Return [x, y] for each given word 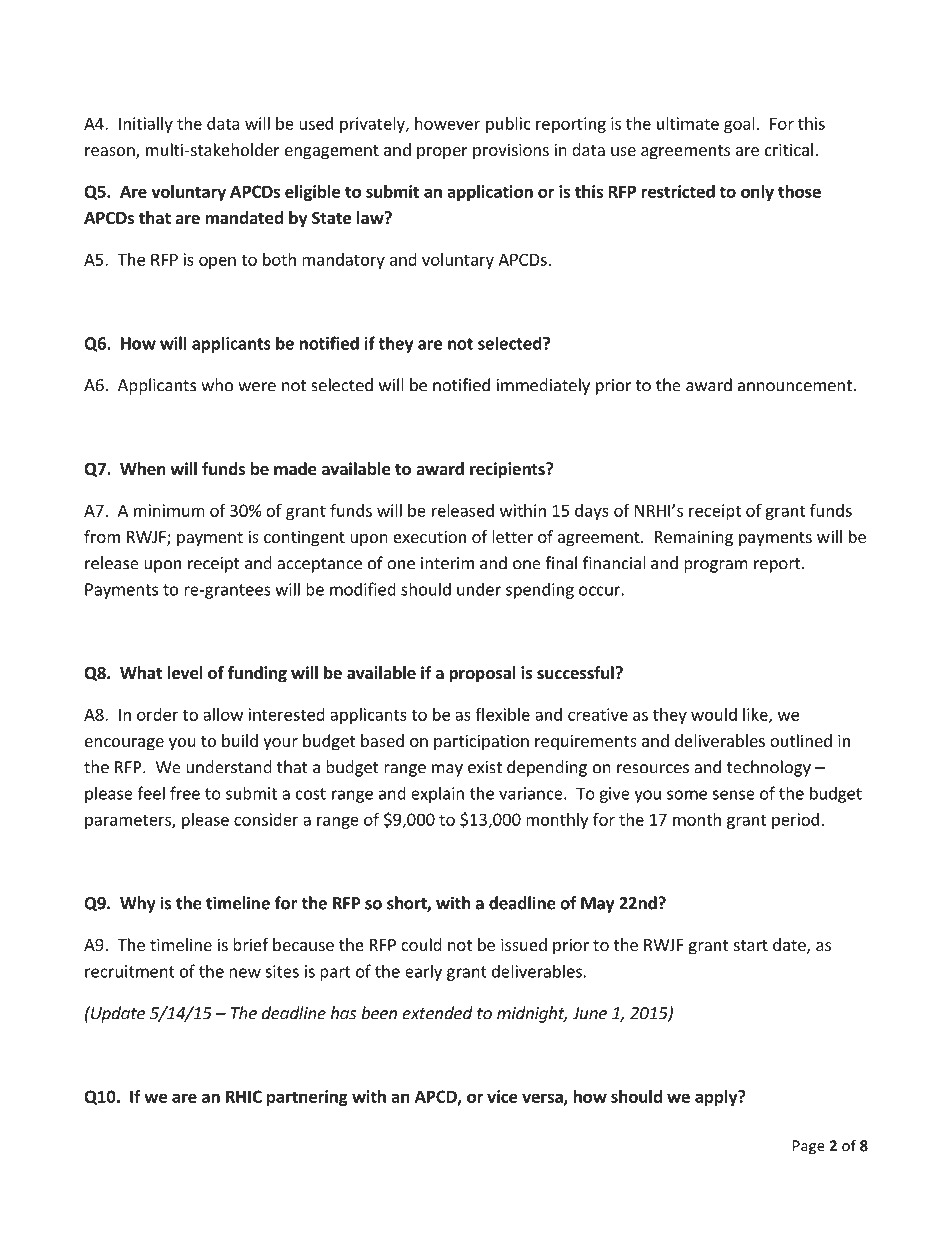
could [421, 944]
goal [739, 125]
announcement [795, 386]
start [751, 945]
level [185, 673]
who [217, 385]
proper [442, 153]
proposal [482, 674]
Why [138, 904]
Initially [146, 125]
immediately [543, 386]
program [716, 566]
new [245, 973]
